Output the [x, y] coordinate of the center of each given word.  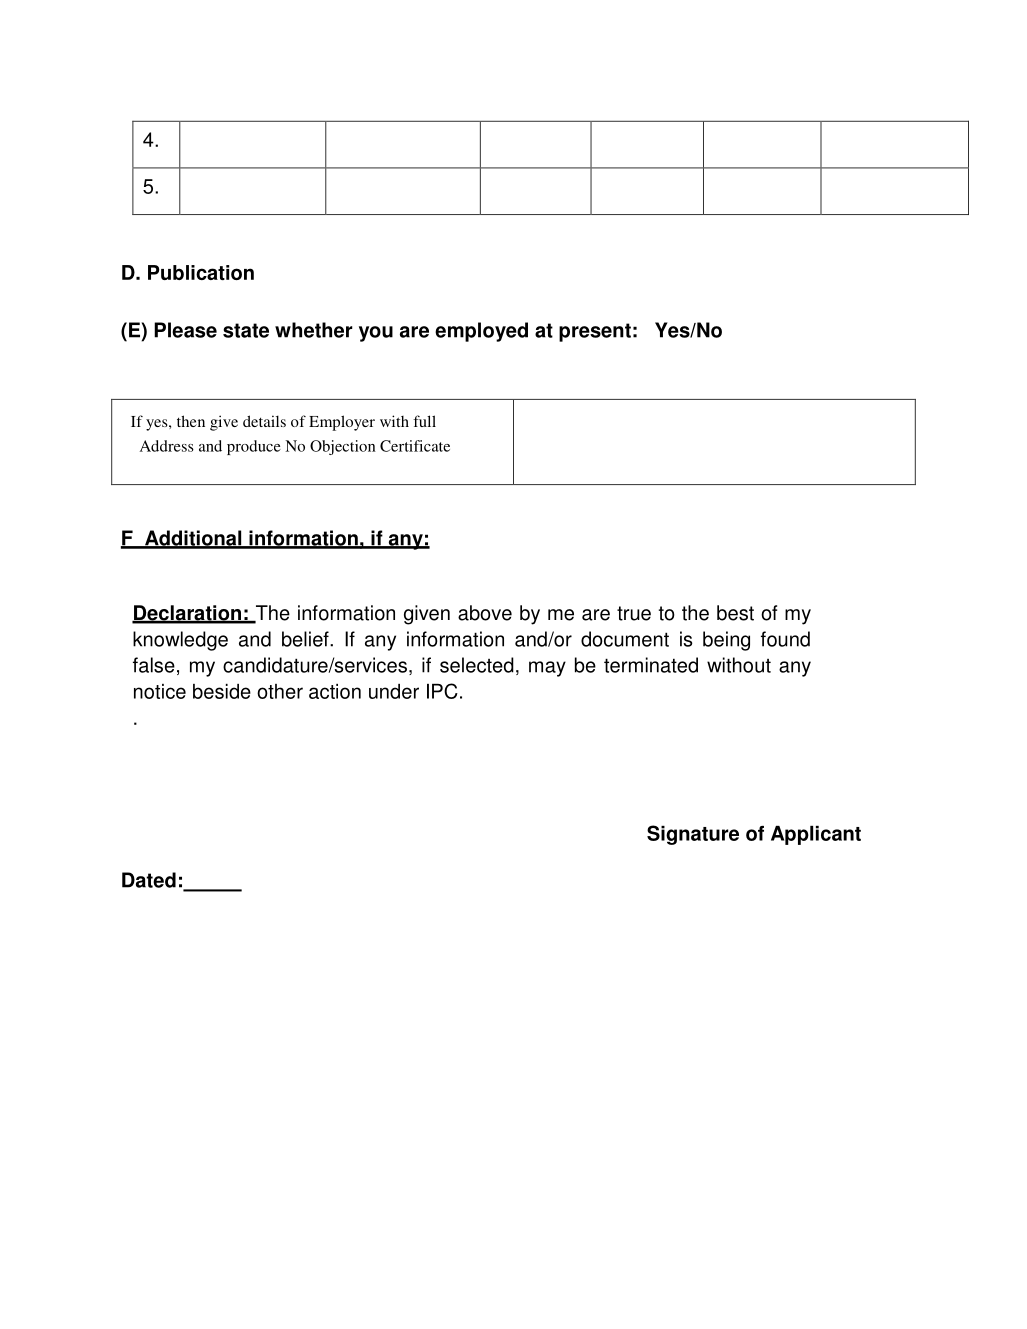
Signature [693, 835]
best [735, 613]
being [726, 641]
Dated [149, 880]
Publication [201, 272]
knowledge [180, 641]
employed [481, 332]
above [485, 613]
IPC [442, 691]
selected [477, 665]
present [595, 332]
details [264, 421]
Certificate [415, 446]
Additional [193, 539]
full [424, 421]
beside [222, 691]
